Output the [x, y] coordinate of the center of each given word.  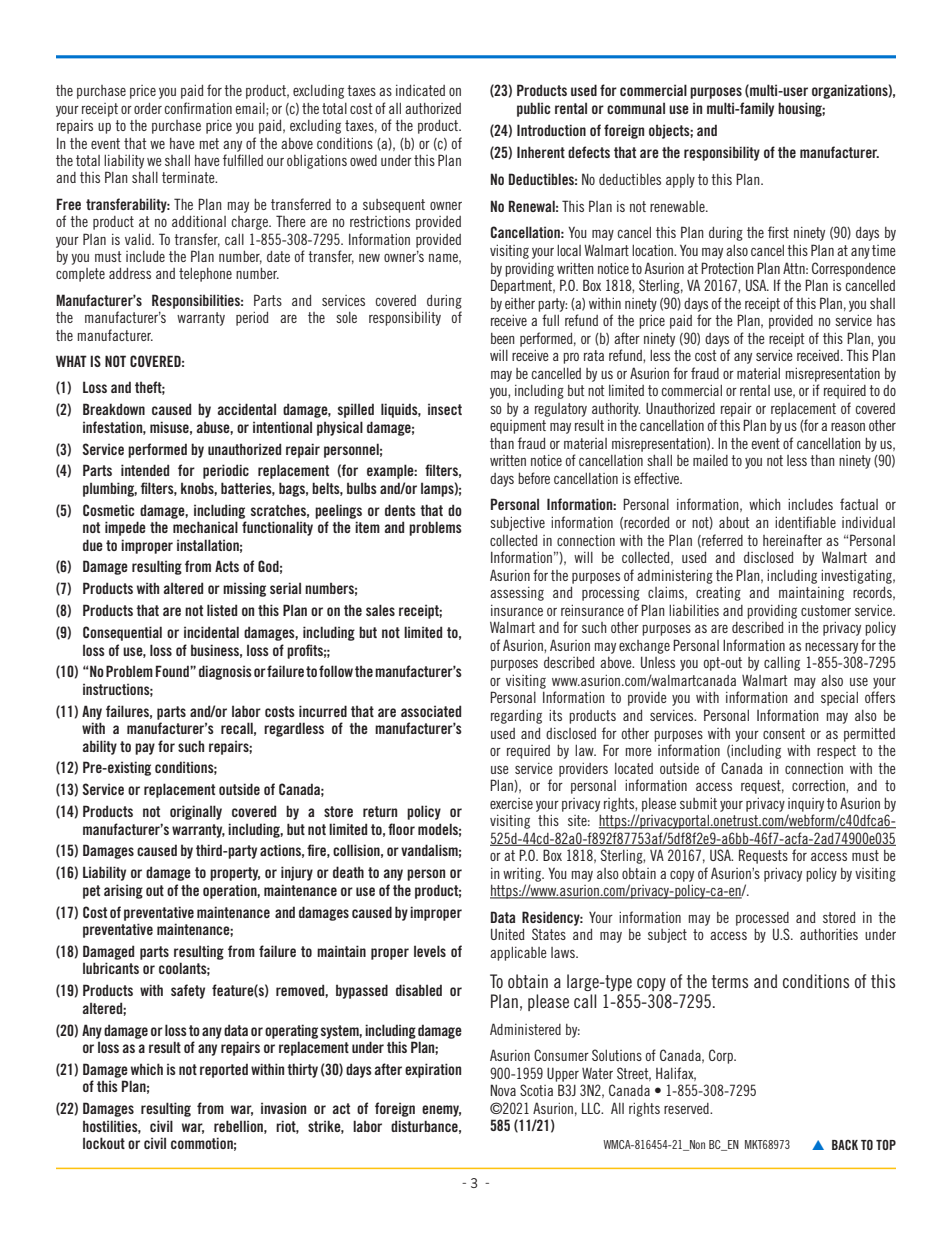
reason [848, 426]
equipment [518, 427]
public [534, 109]
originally [196, 812]
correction [819, 785]
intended [145, 470]
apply [680, 181]
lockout [104, 1143]
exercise [511, 803]
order [148, 108]
